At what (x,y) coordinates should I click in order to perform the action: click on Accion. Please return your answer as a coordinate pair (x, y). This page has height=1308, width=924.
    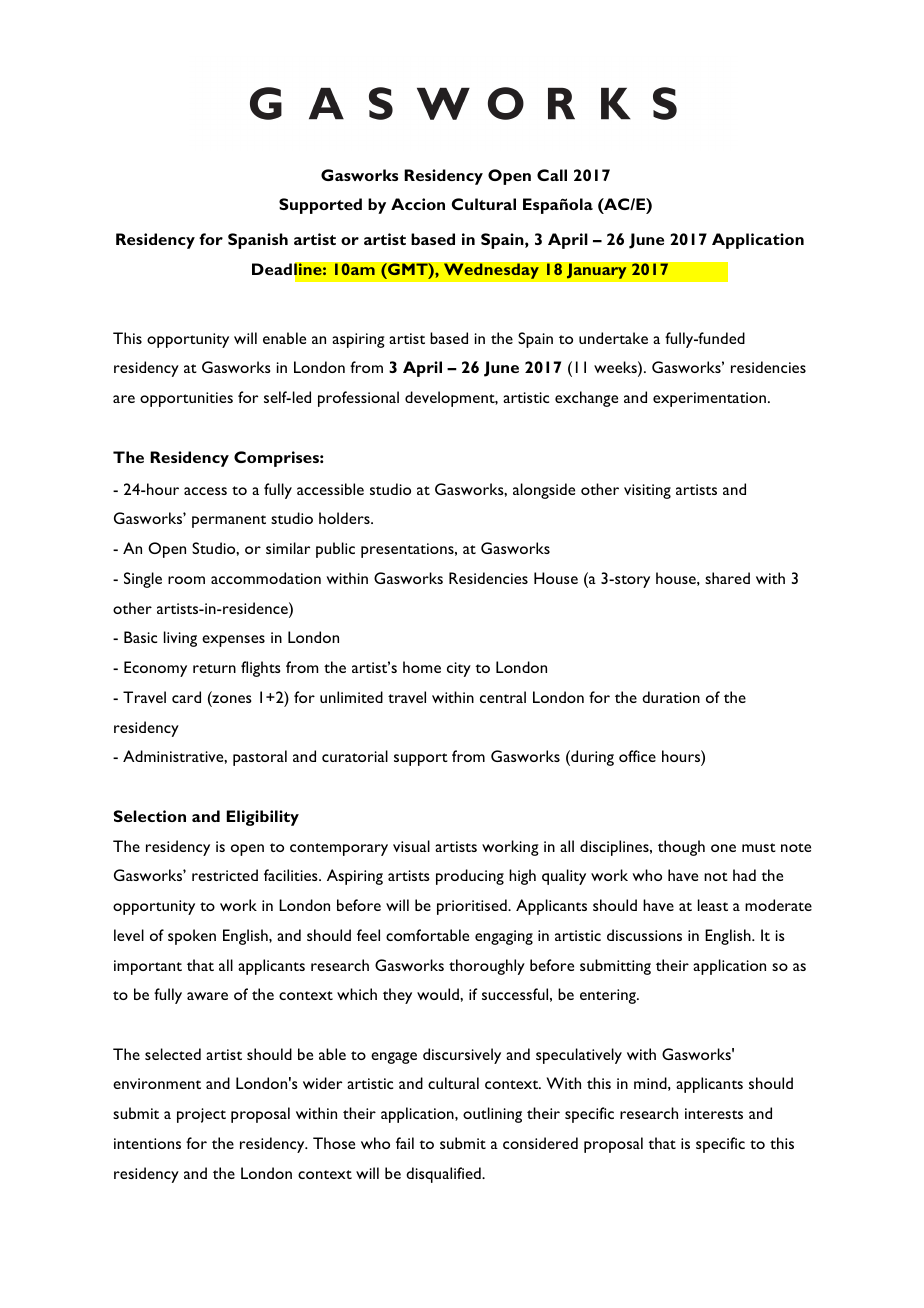
    Looking at the image, I should click on (418, 204).
